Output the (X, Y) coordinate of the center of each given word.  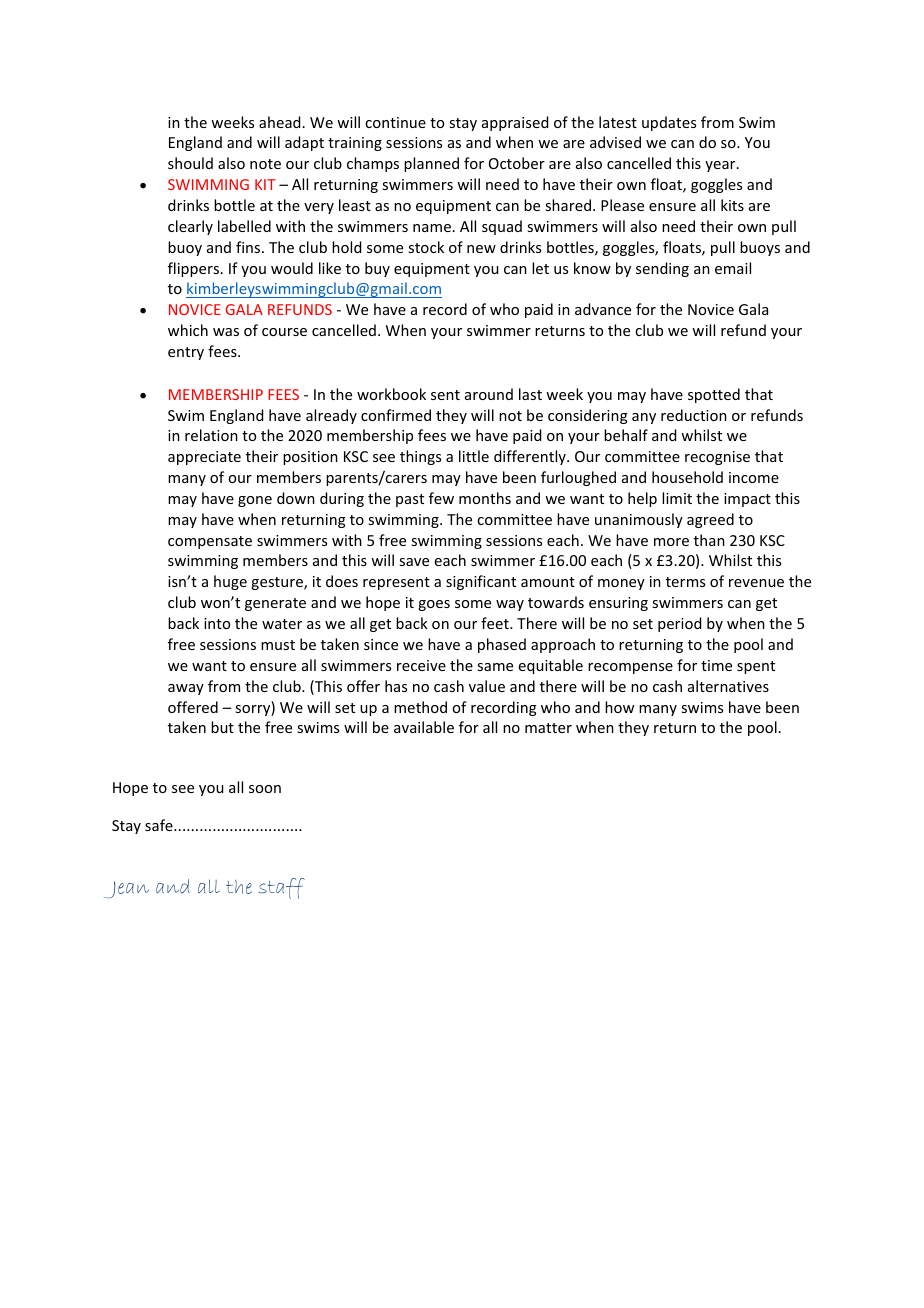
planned (431, 164)
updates (669, 123)
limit (677, 498)
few (441, 498)
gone (255, 501)
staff (282, 888)
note (265, 164)
